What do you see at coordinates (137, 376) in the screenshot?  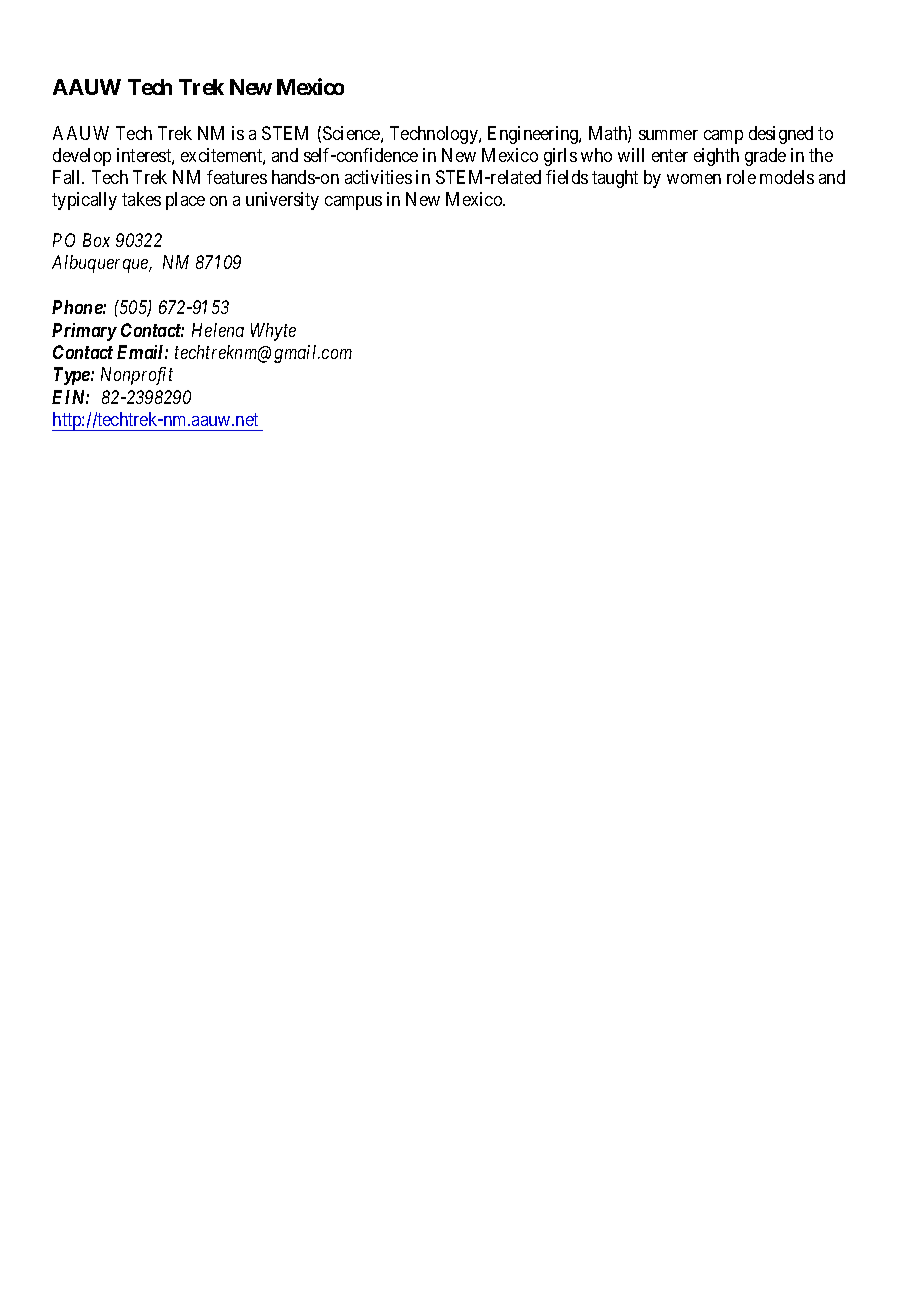 I see `Nonprofit` at bounding box center [137, 376].
